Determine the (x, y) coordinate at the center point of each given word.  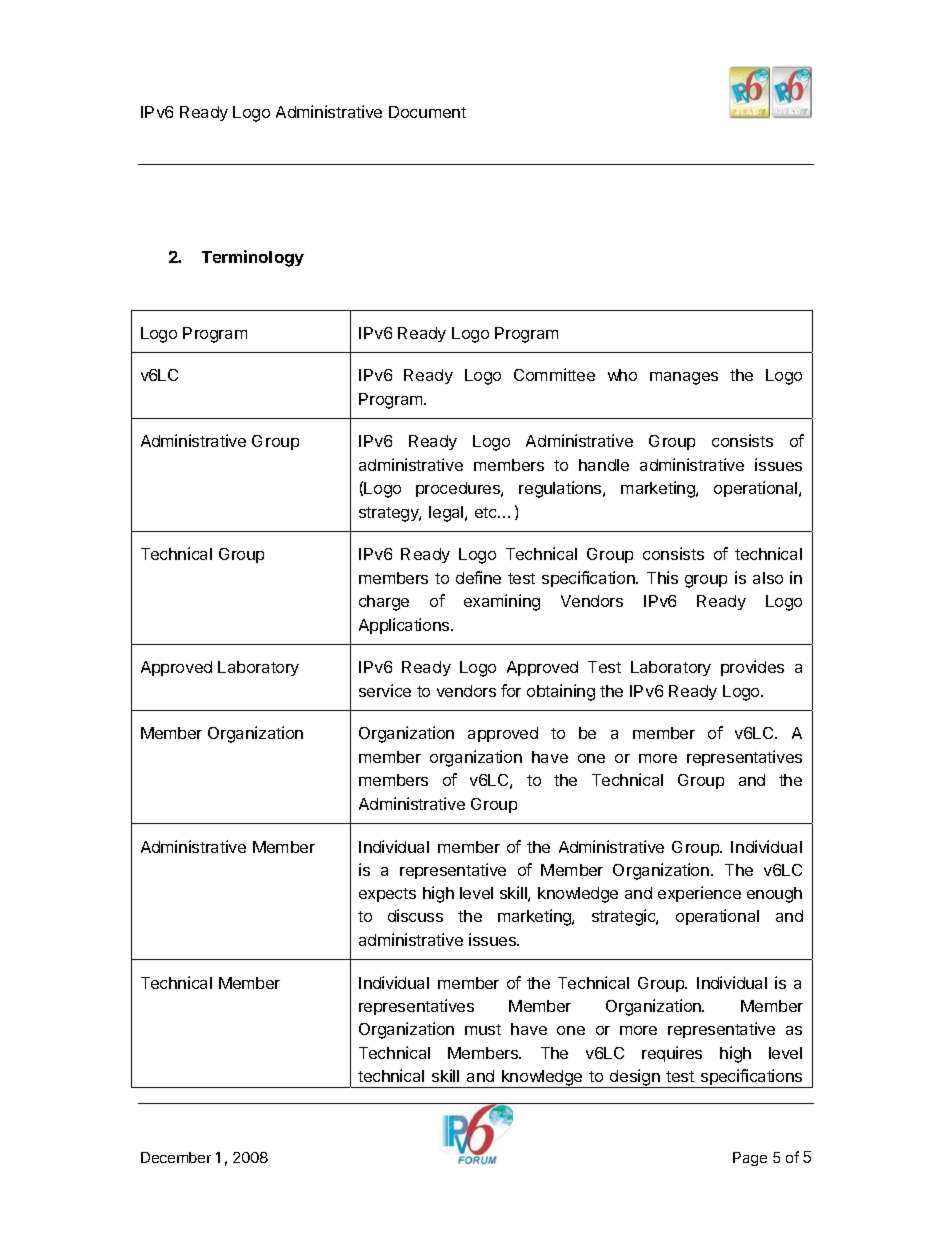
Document (427, 112)
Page (750, 1159)
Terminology (253, 258)
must (483, 1029)
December (176, 1157)
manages (684, 378)
